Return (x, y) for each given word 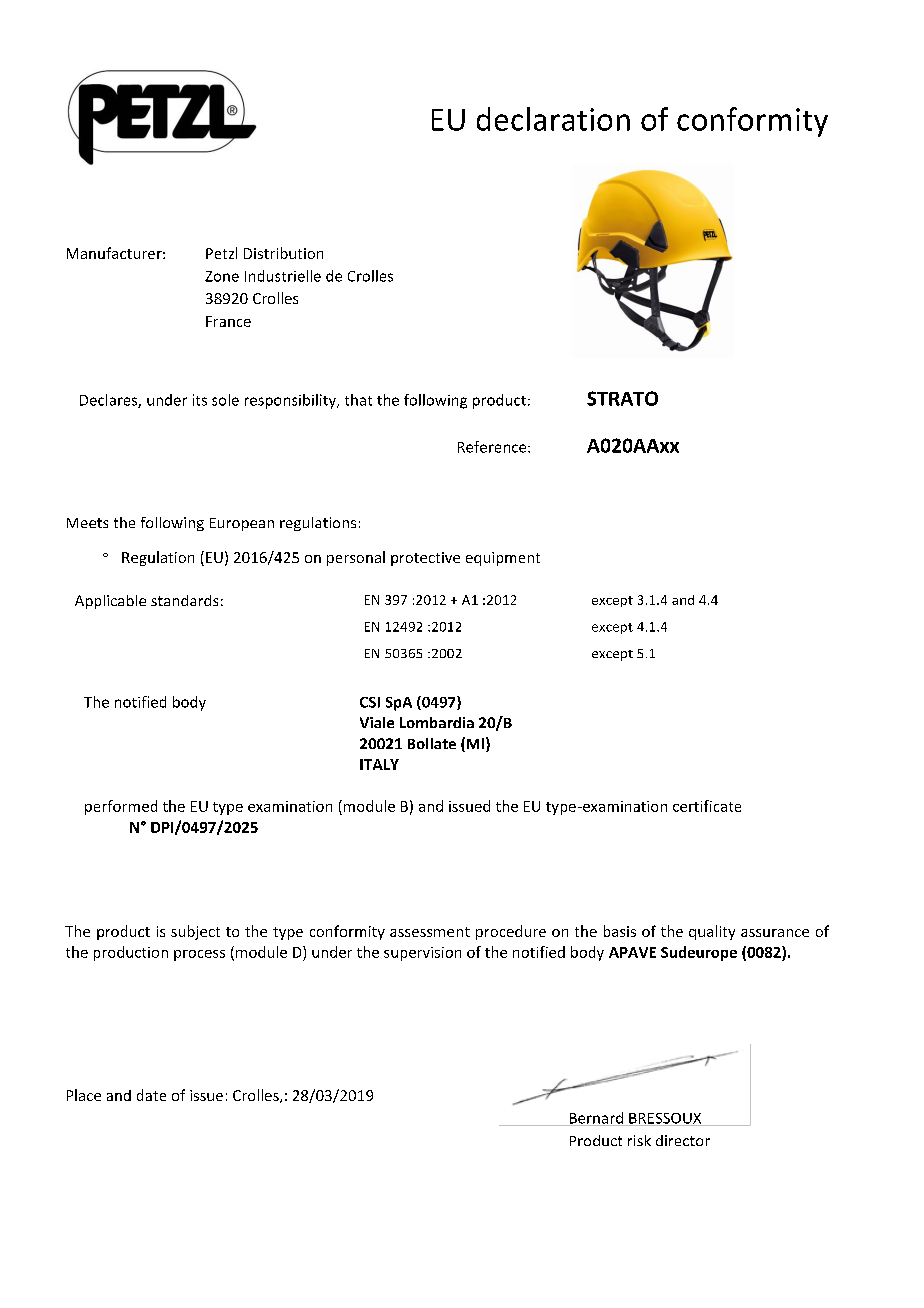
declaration (553, 119)
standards (184, 600)
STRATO (622, 398)
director (683, 1140)
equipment (503, 559)
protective (425, 559)
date (151, 1095)
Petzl (221, 253)
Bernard (596, 1119)
